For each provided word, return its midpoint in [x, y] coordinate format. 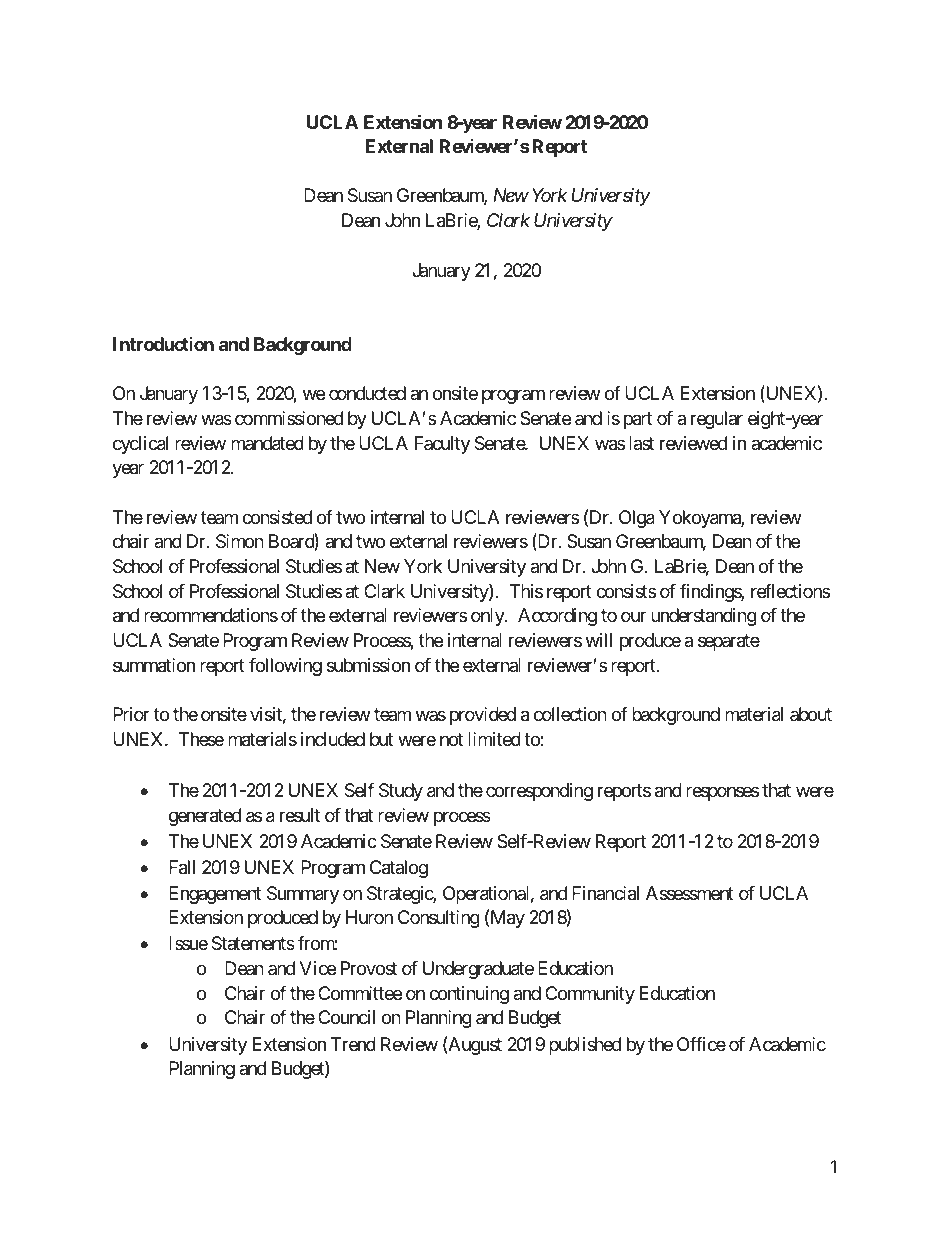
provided [483, 716]
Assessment [690, 893]
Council [346, 1017]
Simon [240, 541]
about [811, 714]
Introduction [163, 344]
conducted [367, 393]
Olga [637, 519]
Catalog [399, 869]
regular [717, 420]
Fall [182, 867]
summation [154, 665]
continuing [469, 995]
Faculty [442, 445]
